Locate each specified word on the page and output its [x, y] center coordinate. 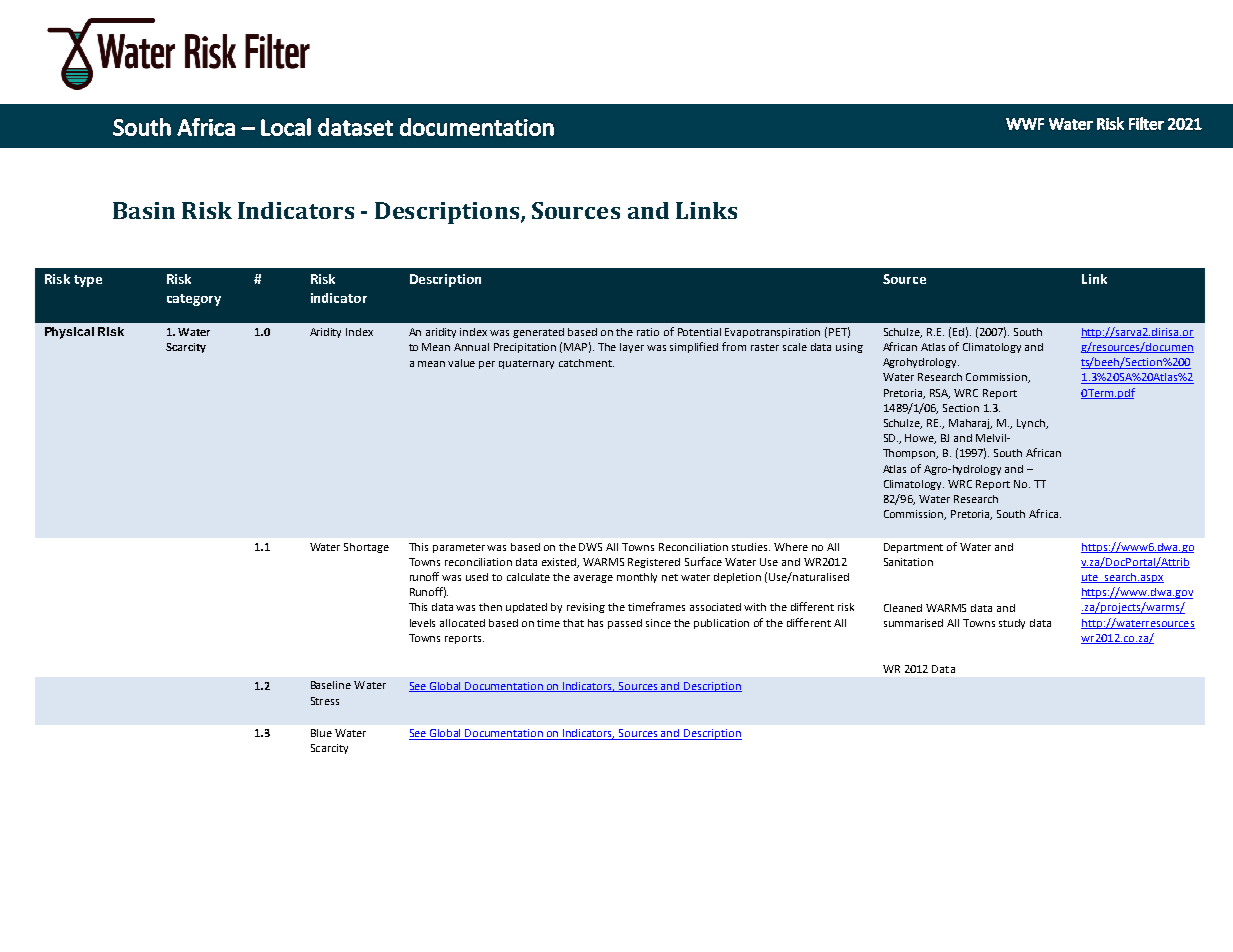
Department [913, 548]
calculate [528, 577]
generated [538, 333]
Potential [699, 332]
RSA [940, 394]
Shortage [366, 548]
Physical [69, 333]
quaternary [526, 364]
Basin [144, 210]
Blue [321, 733]
